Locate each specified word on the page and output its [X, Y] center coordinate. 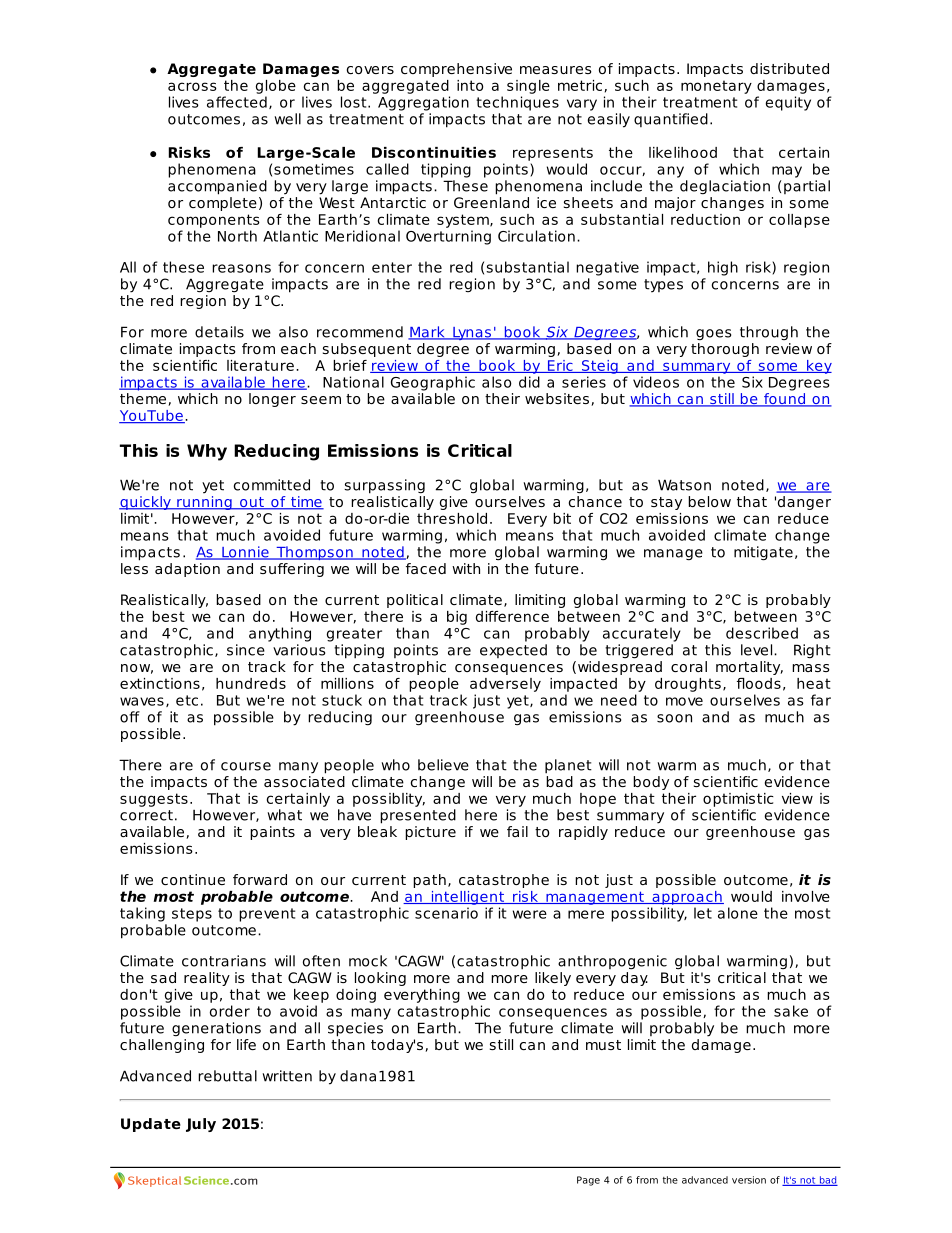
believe [443, 765]
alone [738, 913]
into [470, 85]
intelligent [467, 898]
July [201, 1125]
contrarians [224, 961]
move [684, 701]
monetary [716, 87]
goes [713, 335]
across [192, 86]
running [204, 501]
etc [187, 700]
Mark [427, 333]
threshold [452, 518]
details [219, 332]
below [709, 501]
